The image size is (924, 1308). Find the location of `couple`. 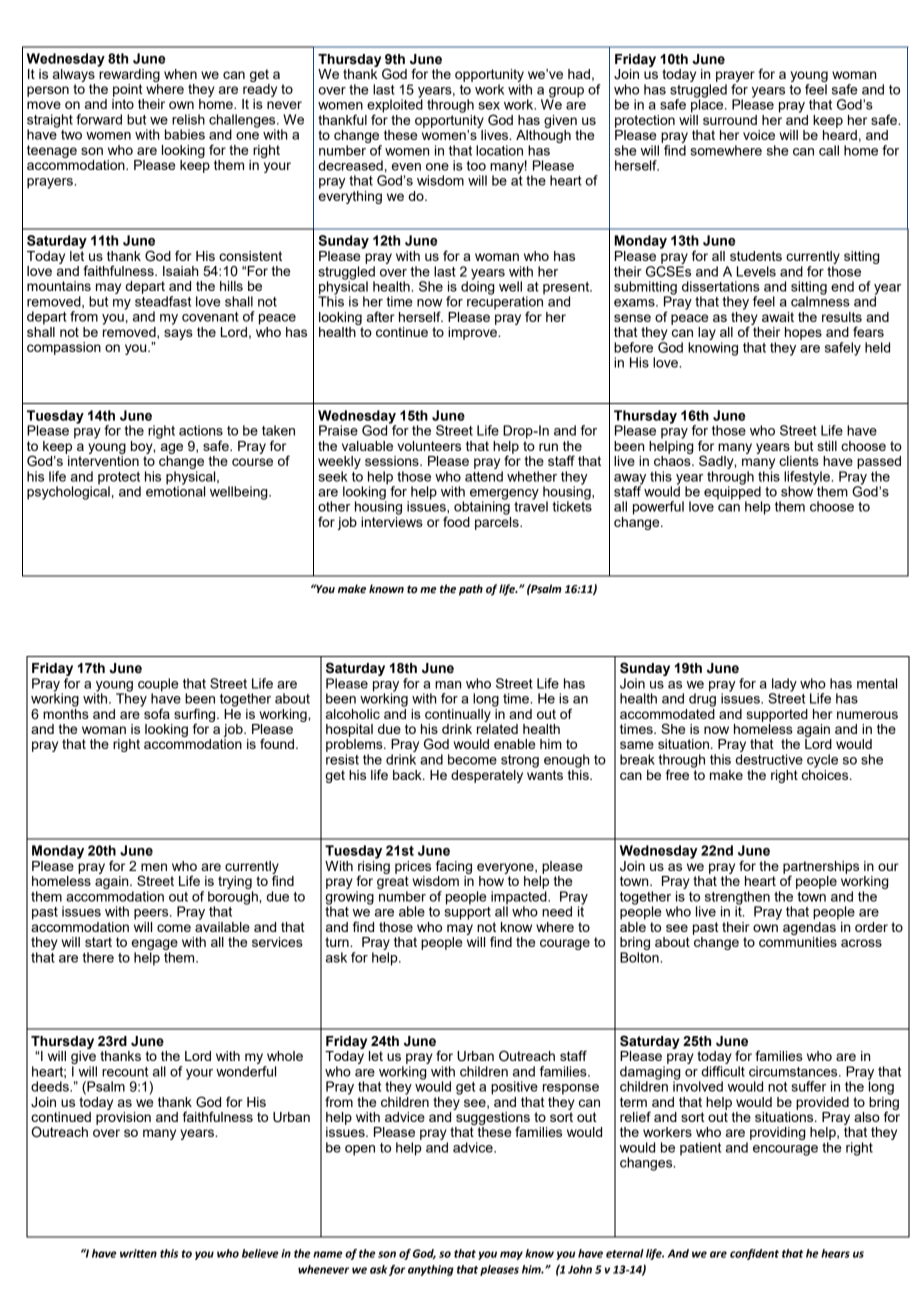

couple is located at coordinates (158, 686).
